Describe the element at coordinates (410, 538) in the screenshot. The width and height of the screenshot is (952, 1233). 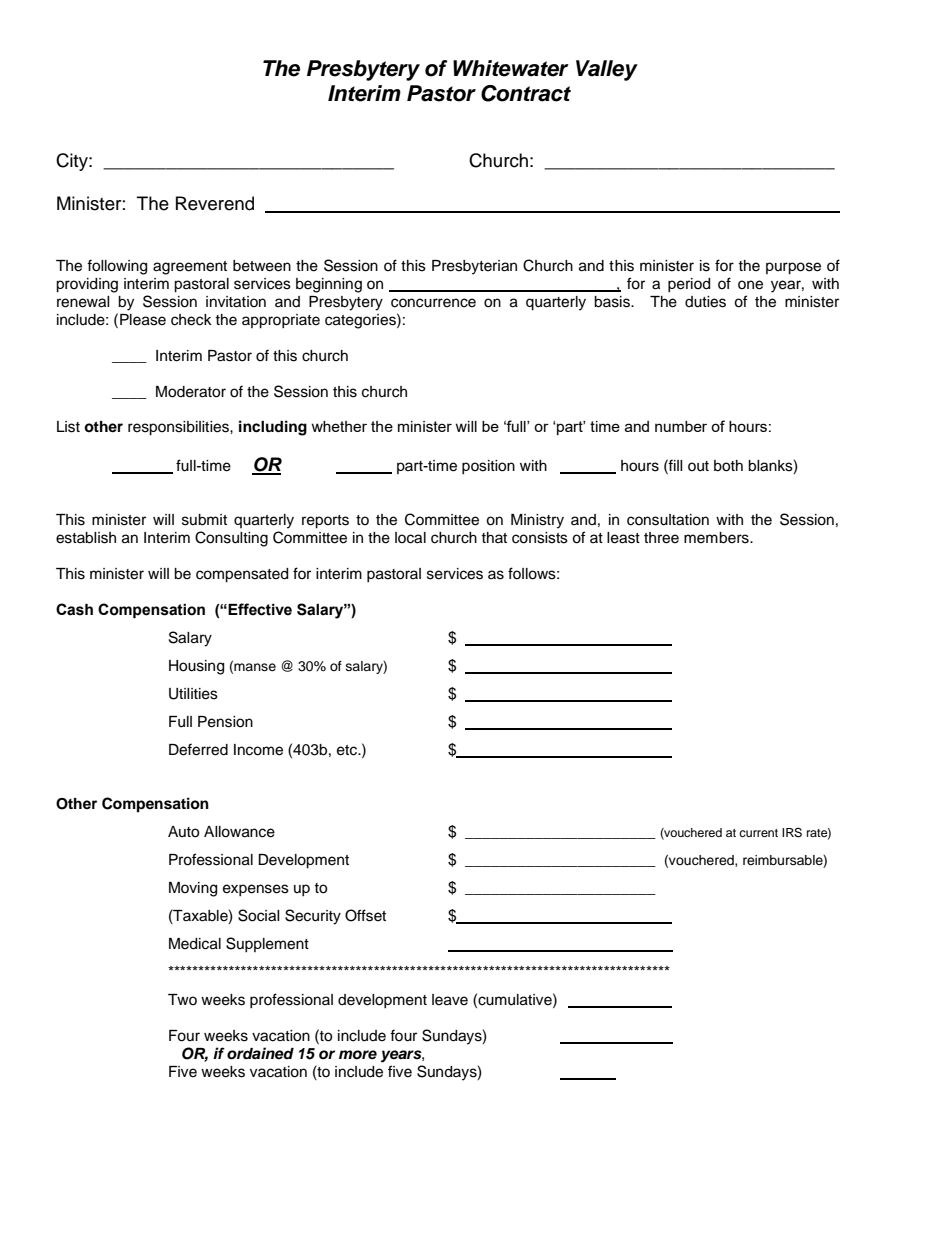
I see `local` at that location.
